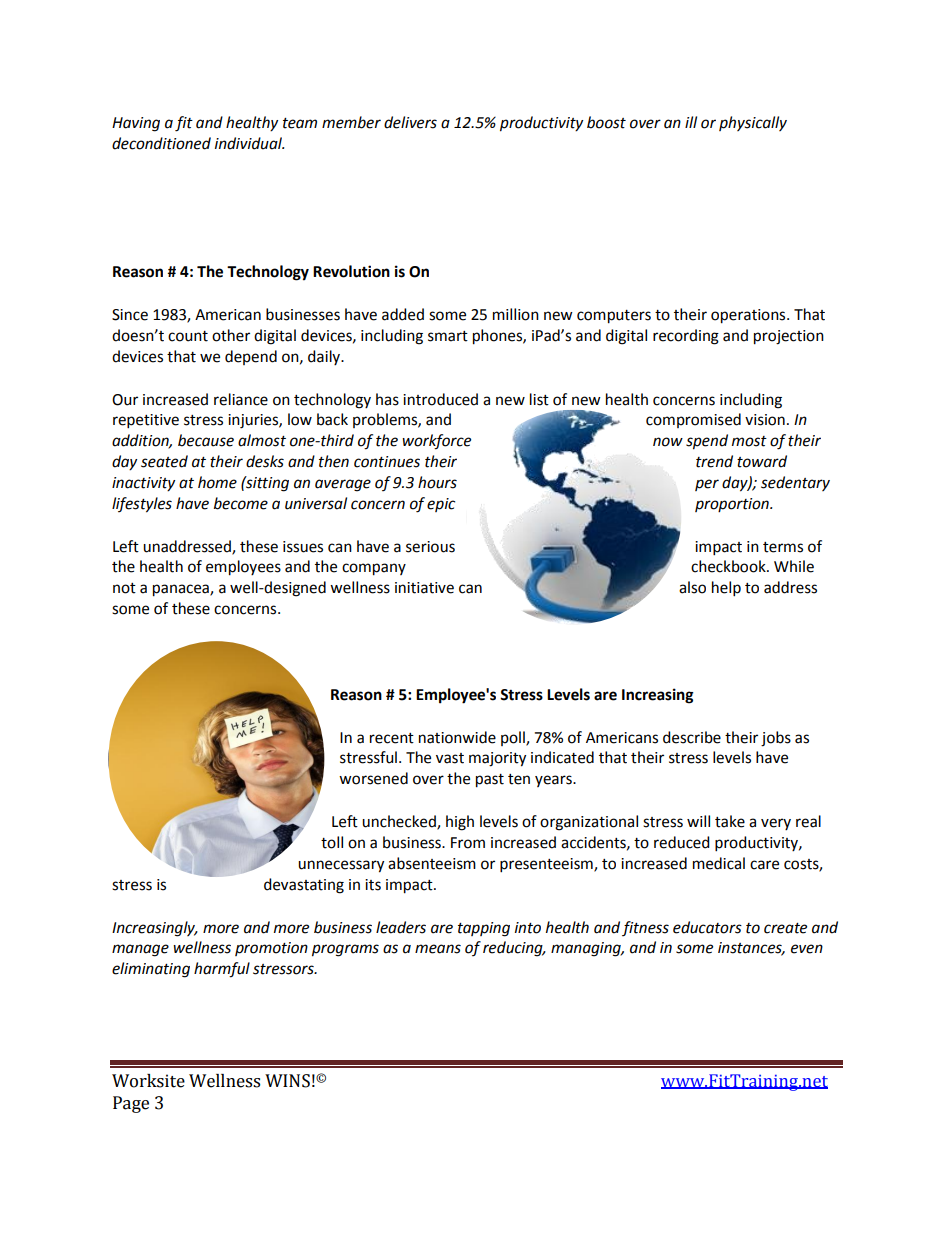  What do you see at coordinates (753, 123) in the document?
I see `physically` at bounding box center [753, 123].
